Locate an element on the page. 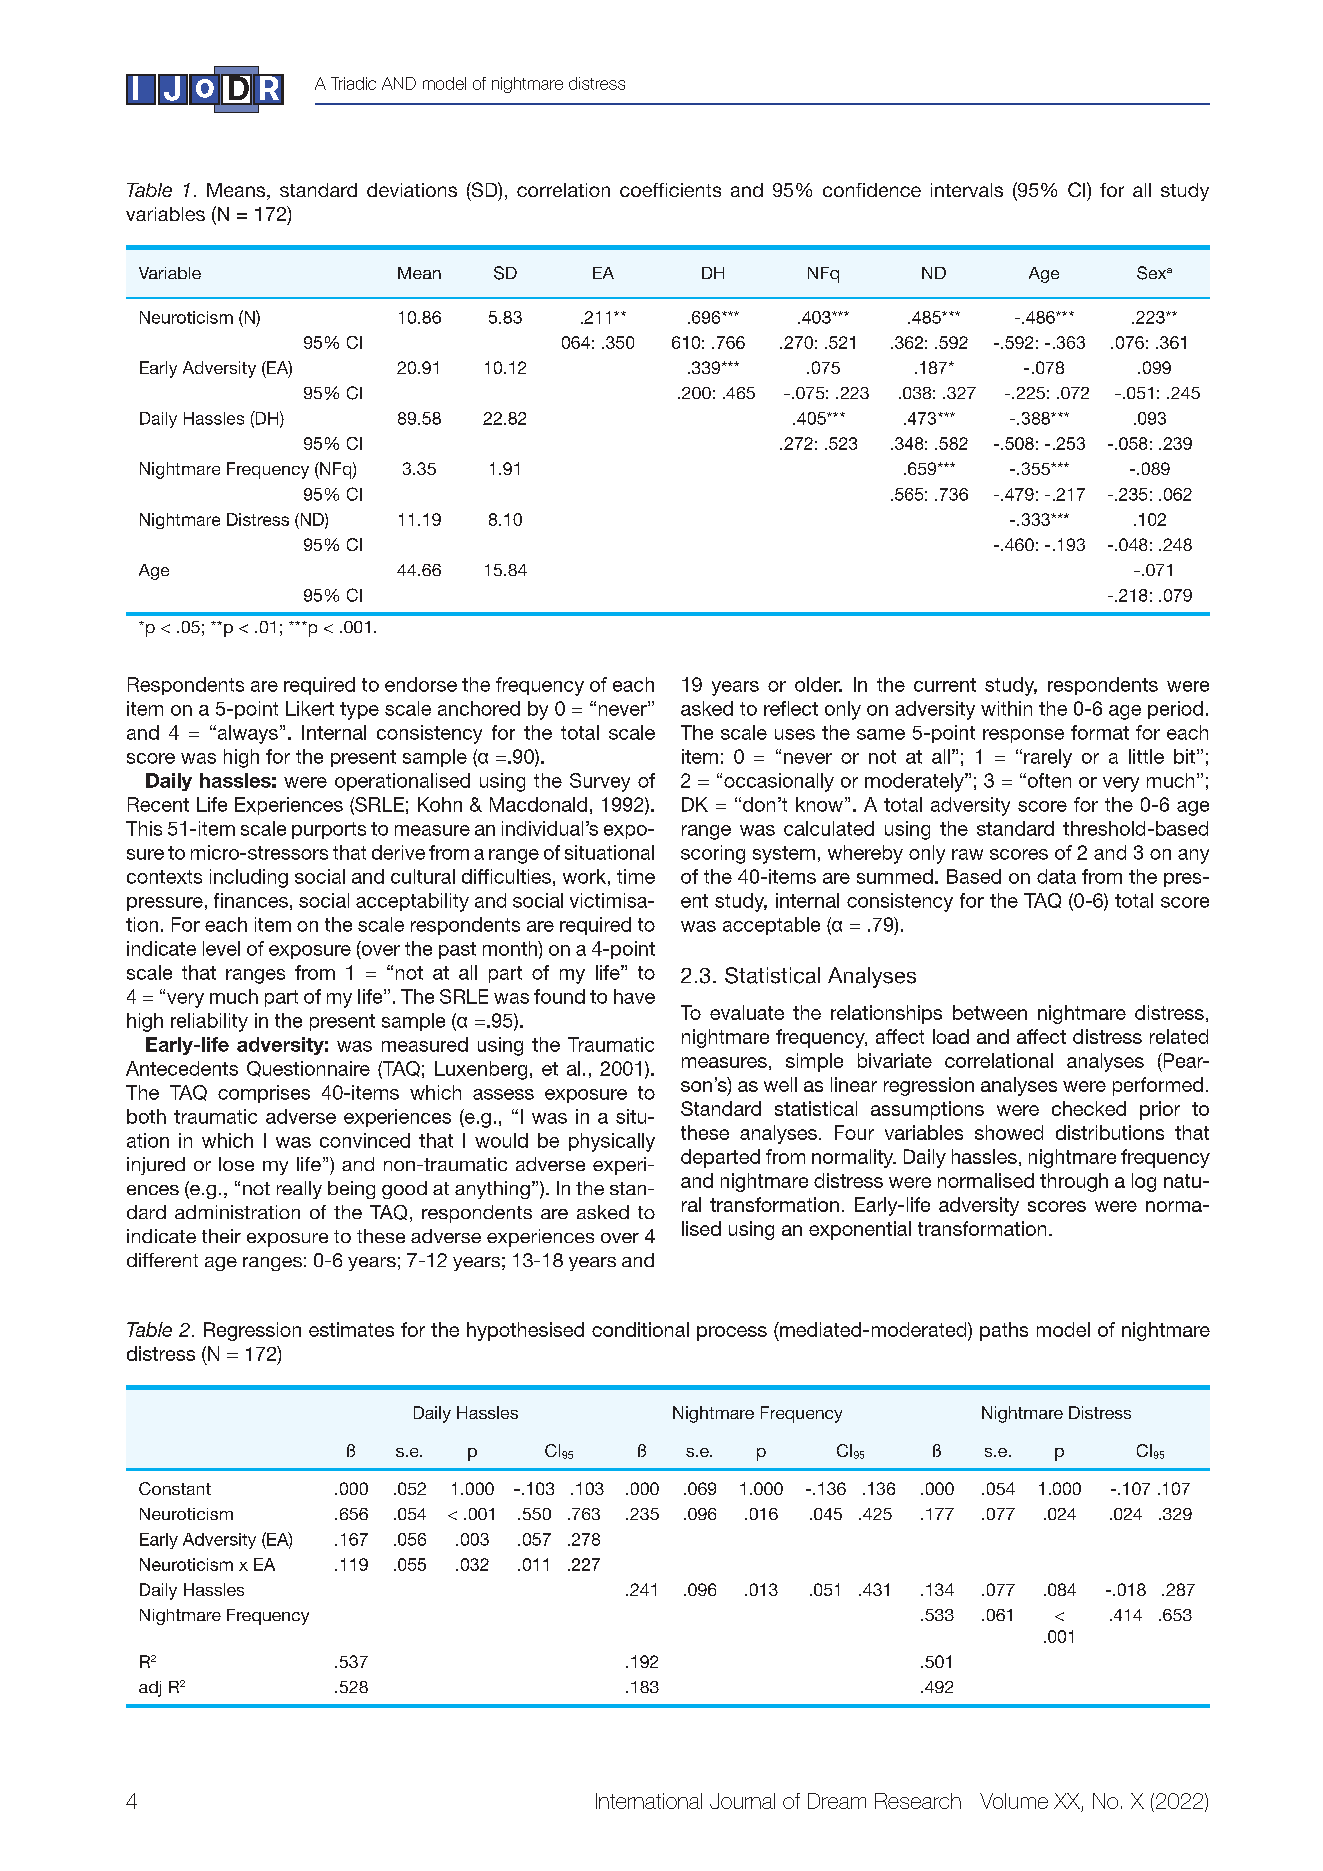  adj is located at coordinates (150, 1689).
